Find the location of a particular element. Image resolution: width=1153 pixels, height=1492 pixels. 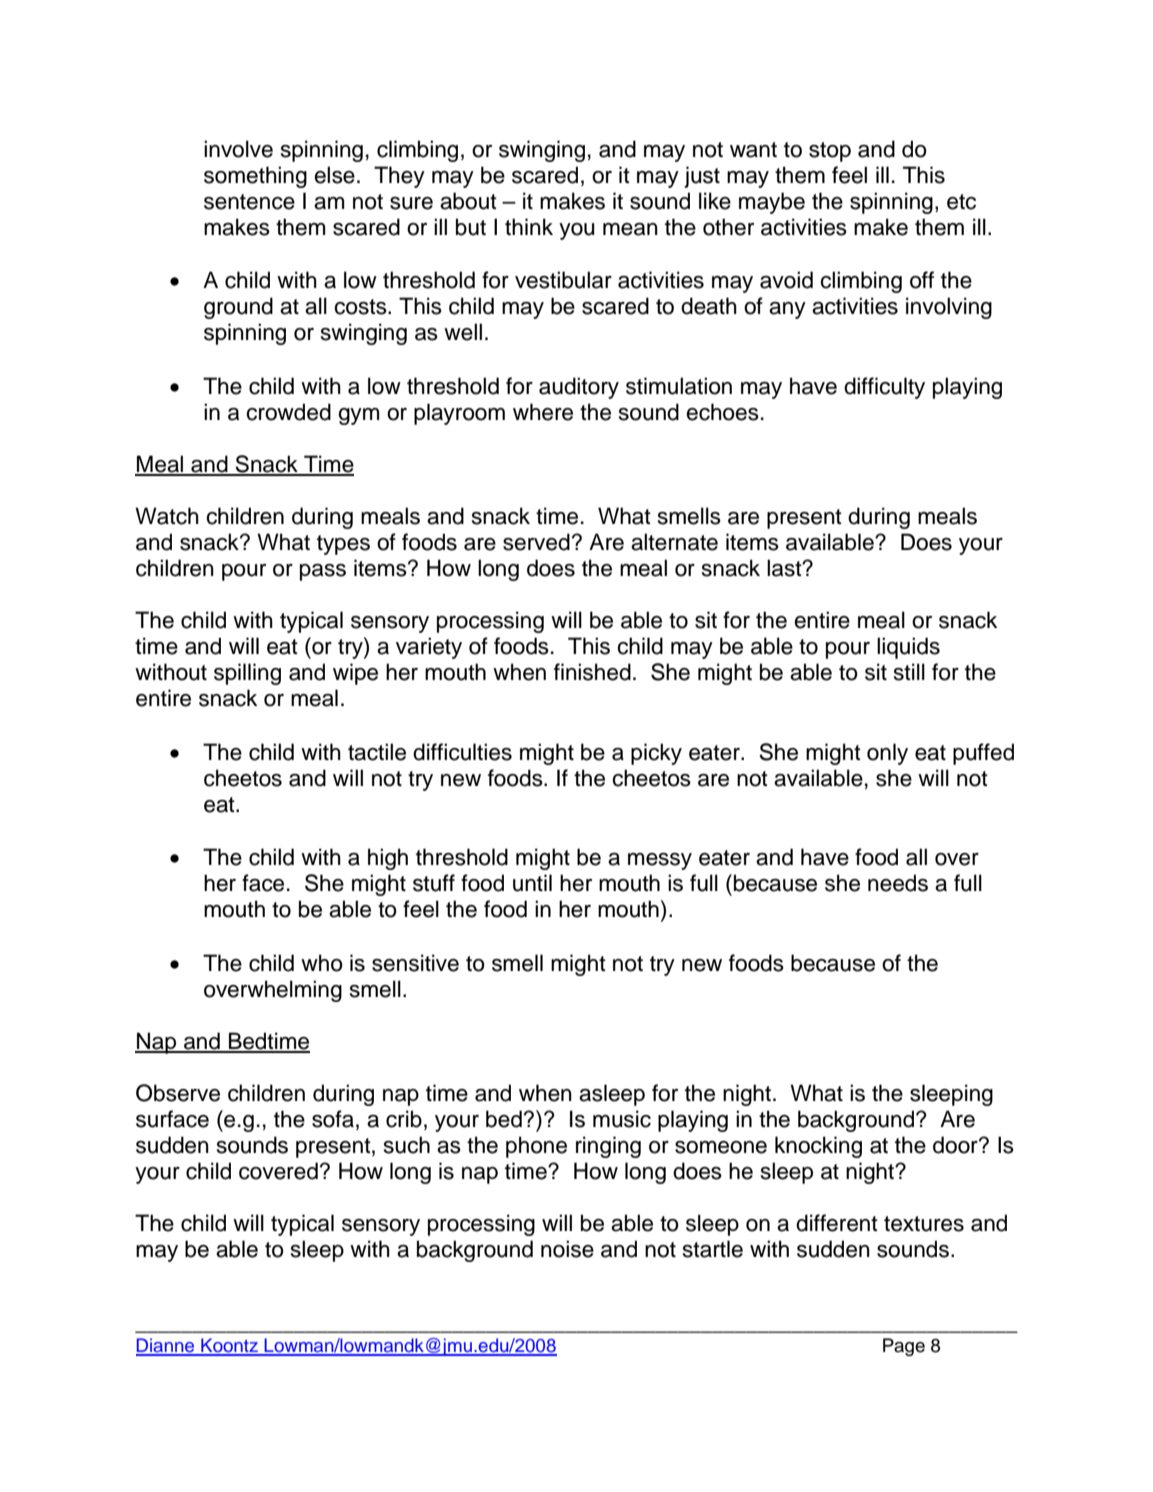

something is located at coordinates (255, 177).
